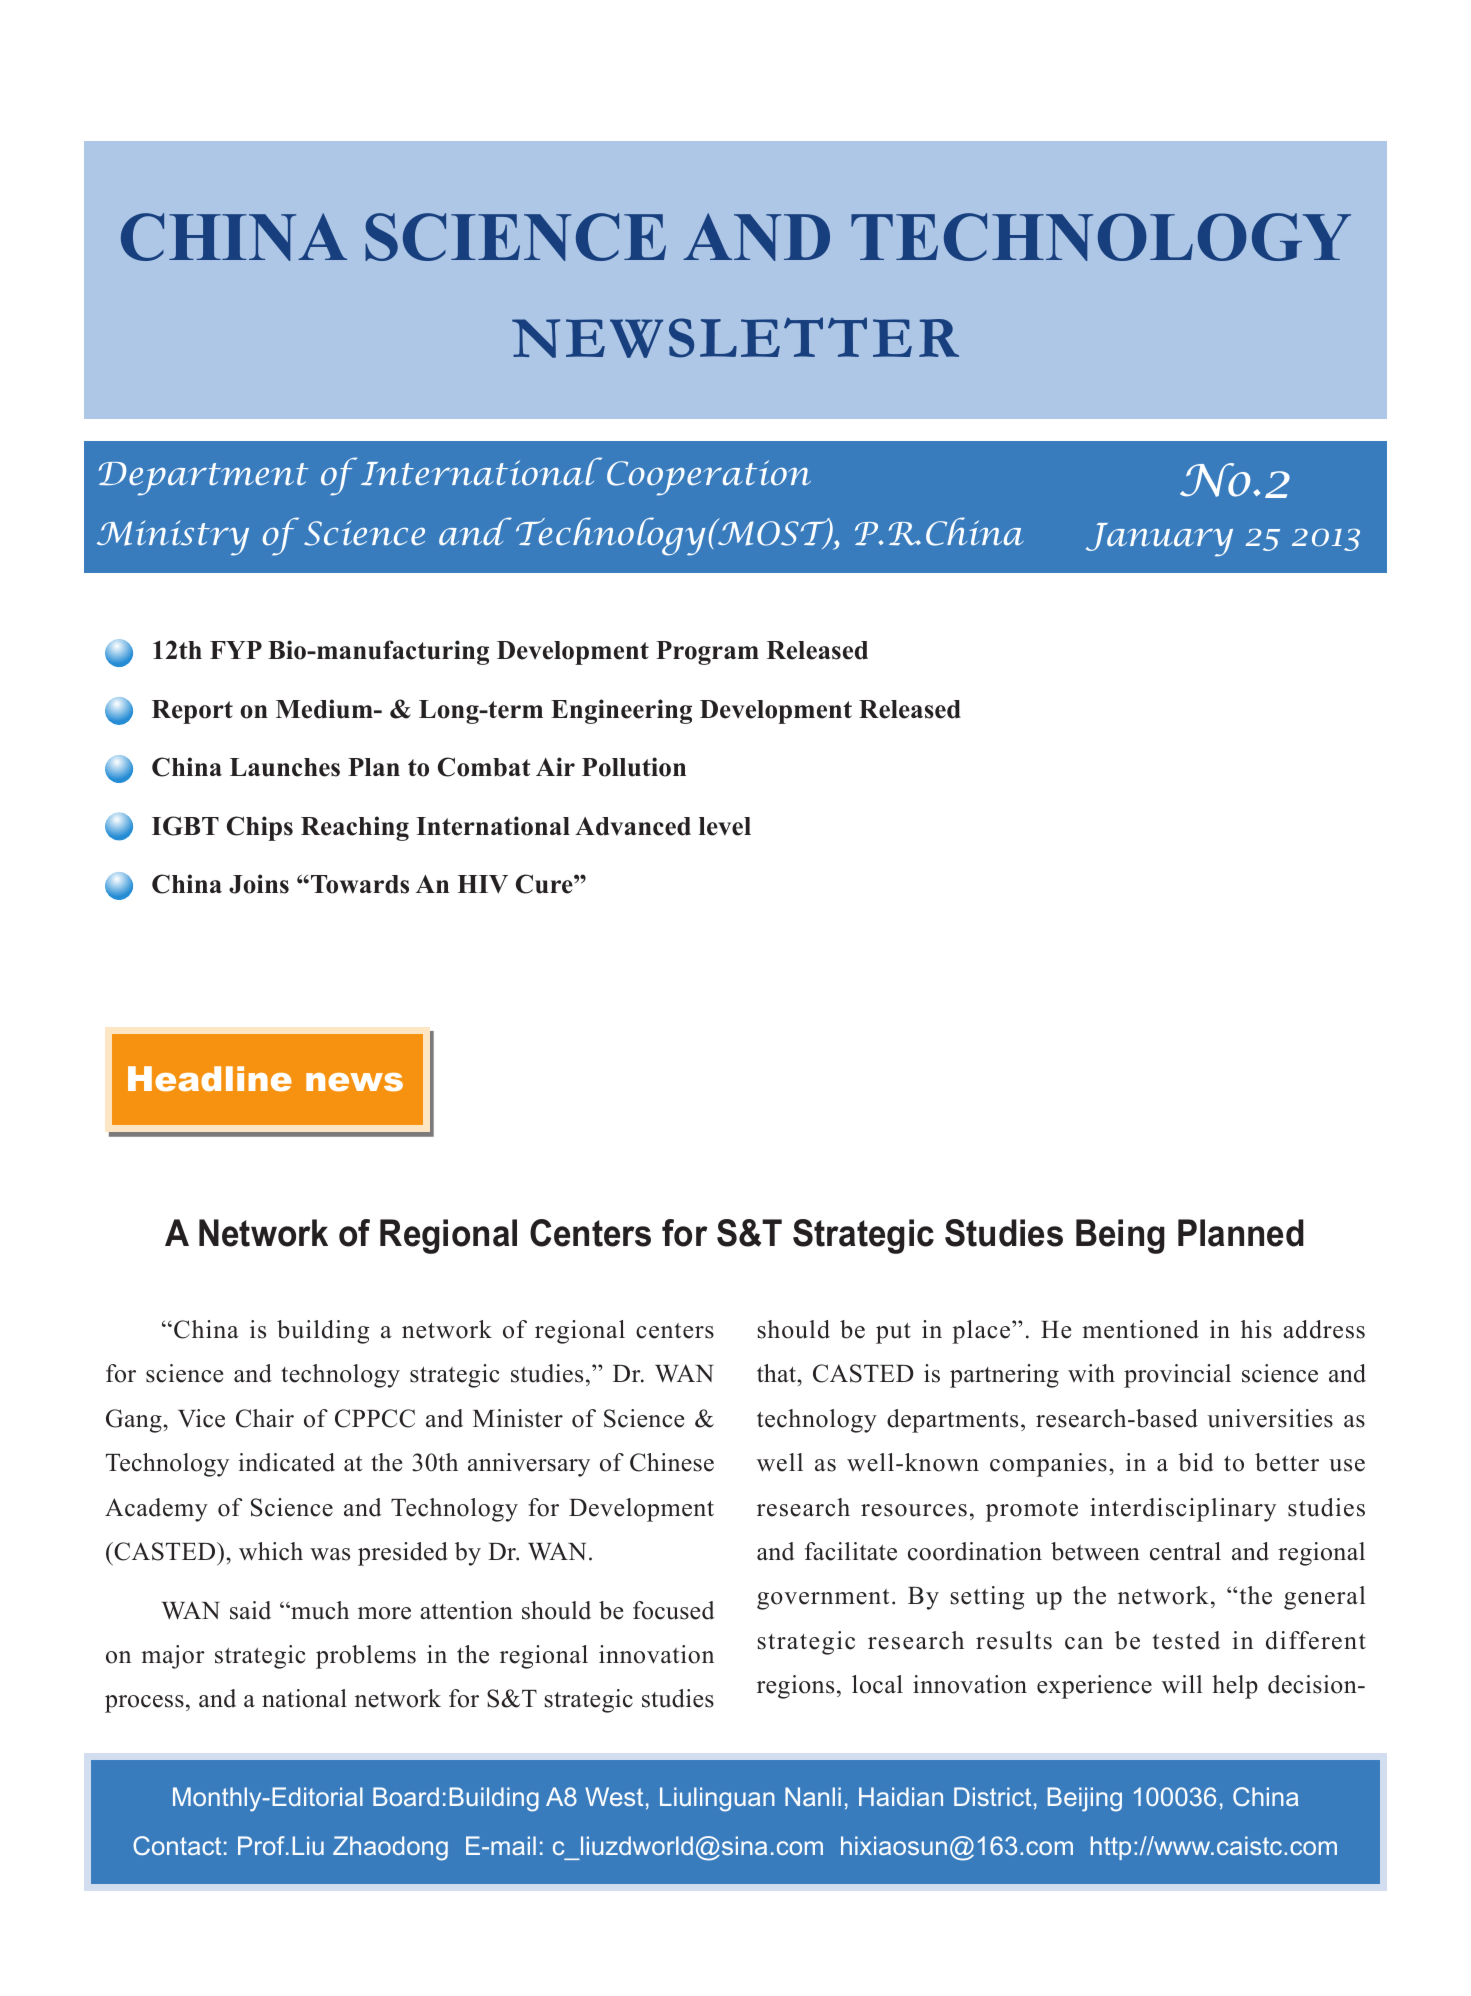 This document has height=1996, width=1471. What do you see at coordinates (210, 1078) in the document?
I see `Headline` at bounding box center [210, 1078].
